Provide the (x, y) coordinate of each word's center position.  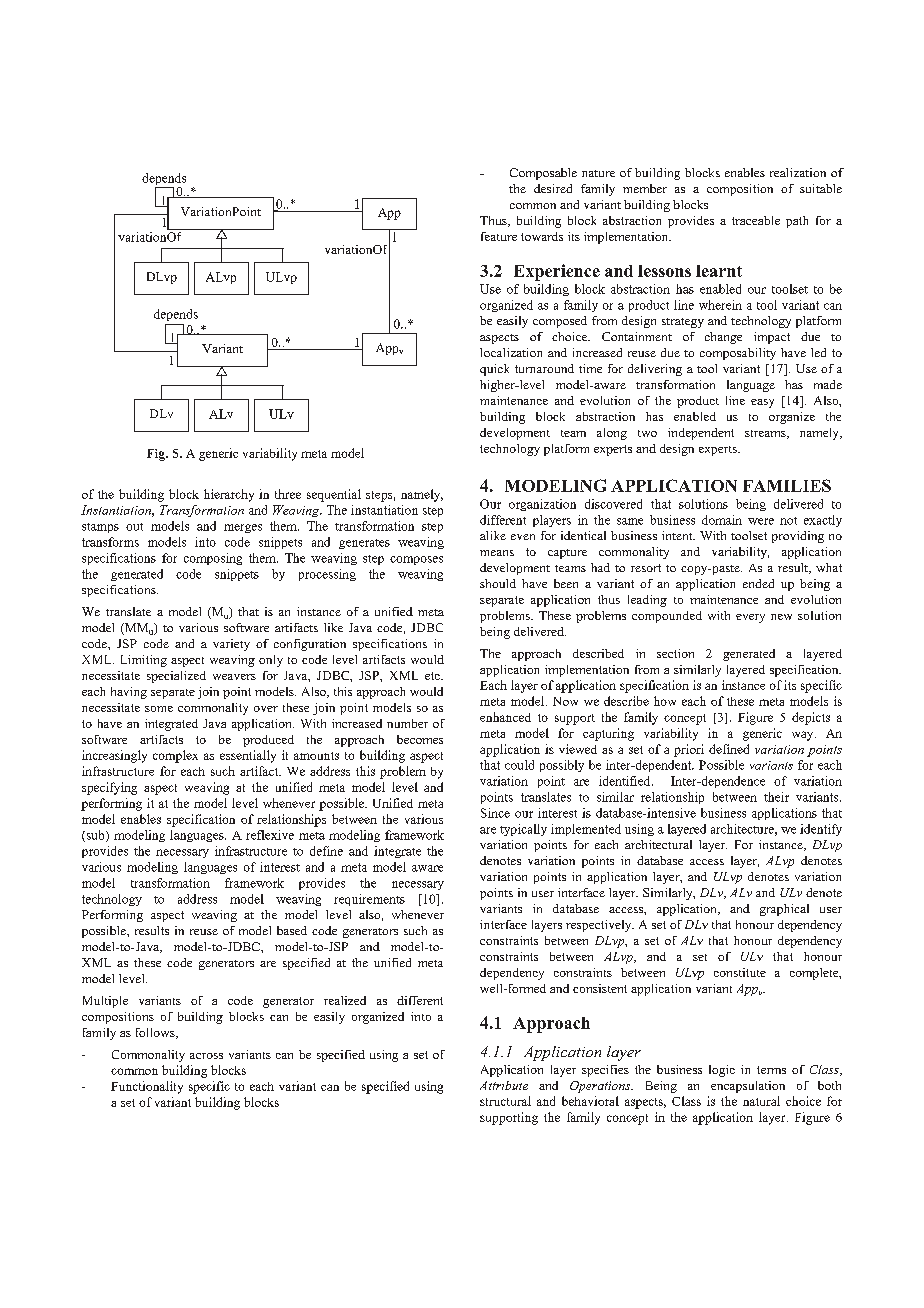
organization (542, 505)
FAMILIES (787, 485)
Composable (543, 174)
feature (499, 236)
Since (495, 813)
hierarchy (229, 495)
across (206, 1056)
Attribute (504, 1085)
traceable (756, 220)
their (776, 797)
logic (722, 1071)
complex (175, 756)
